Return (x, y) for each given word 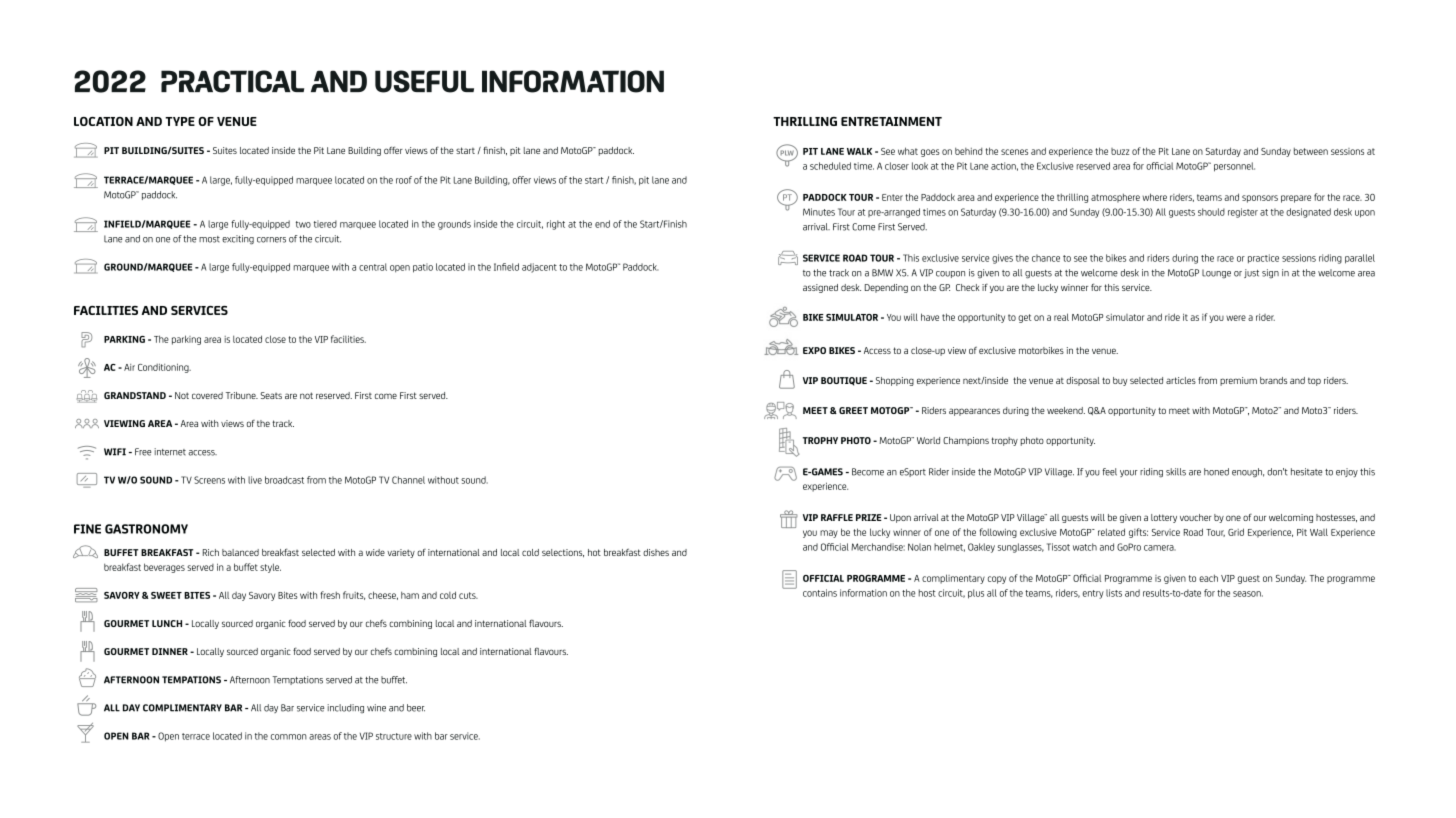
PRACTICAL (232, 81)
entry (1093, 594)
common (289, 737)
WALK (859, 151)
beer (416, 708)
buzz (1120, 151)
